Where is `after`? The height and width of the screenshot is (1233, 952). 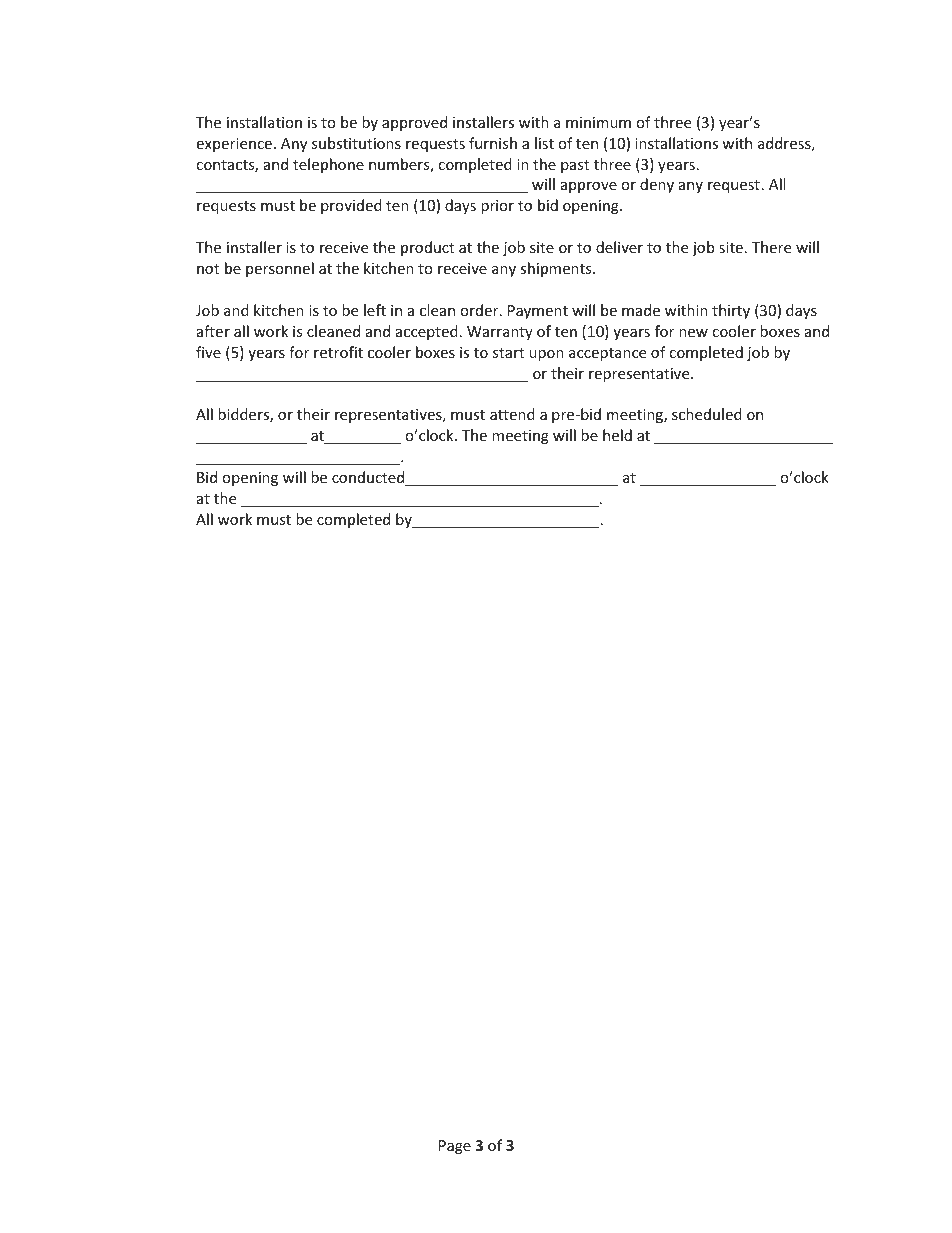 after is located at coordinates (213, 331).
